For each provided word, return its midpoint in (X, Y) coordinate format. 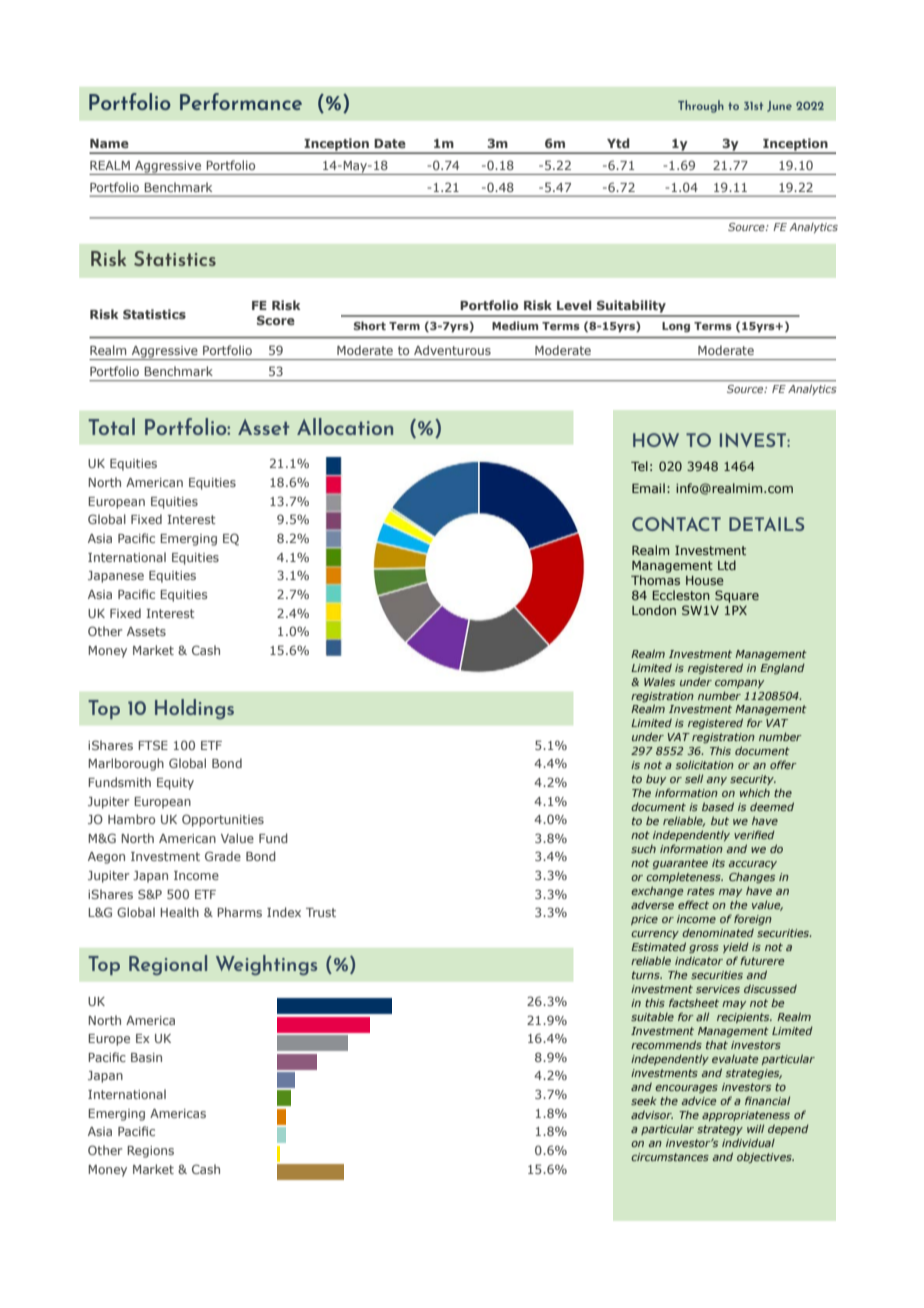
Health (179, 912)
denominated (718, 932)
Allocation (345, 426)
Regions (150, 1152)
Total (111, 426)
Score (276, 320)
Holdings (194, 709)
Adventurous (452, 350)
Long (676, 327)
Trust (321, 912)
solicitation (705, 764)
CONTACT (676, 524)
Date (390, 143)
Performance (241, 101)
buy (656, 779)
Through (701, 106)
